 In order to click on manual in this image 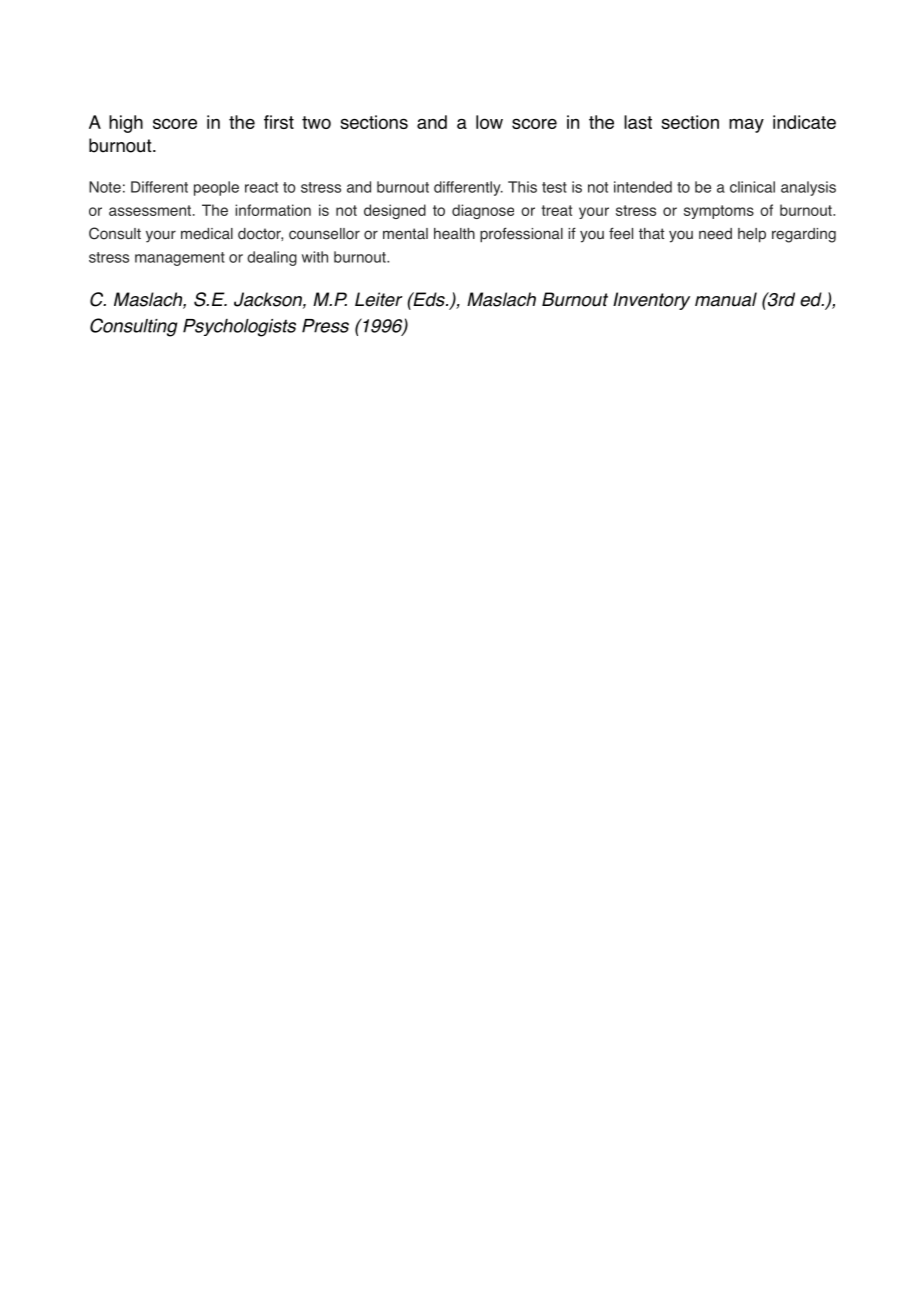, I will do `click(726, 299)`.
